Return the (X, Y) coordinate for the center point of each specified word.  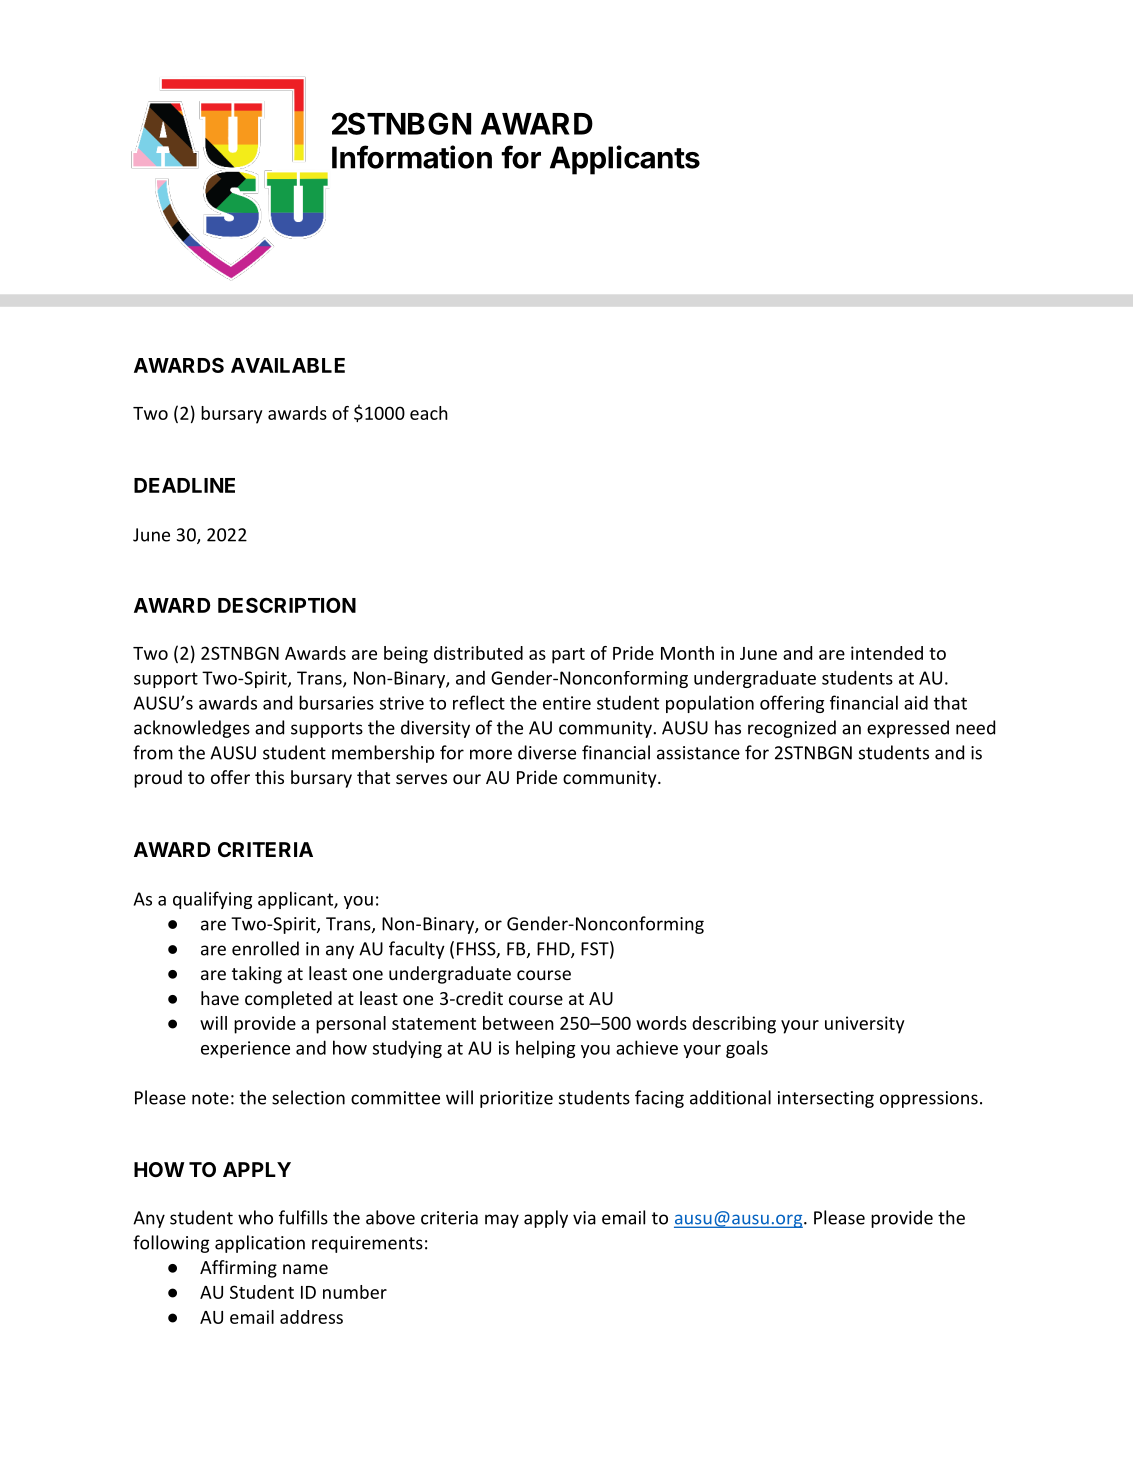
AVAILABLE (288, 365)
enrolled (265, 948)
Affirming (238, 1269)
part (568, 656)
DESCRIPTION (287, 605)
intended (887, 653)
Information (412, 157)
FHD (554, 950)
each (429, 413)
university (865, 1025)
